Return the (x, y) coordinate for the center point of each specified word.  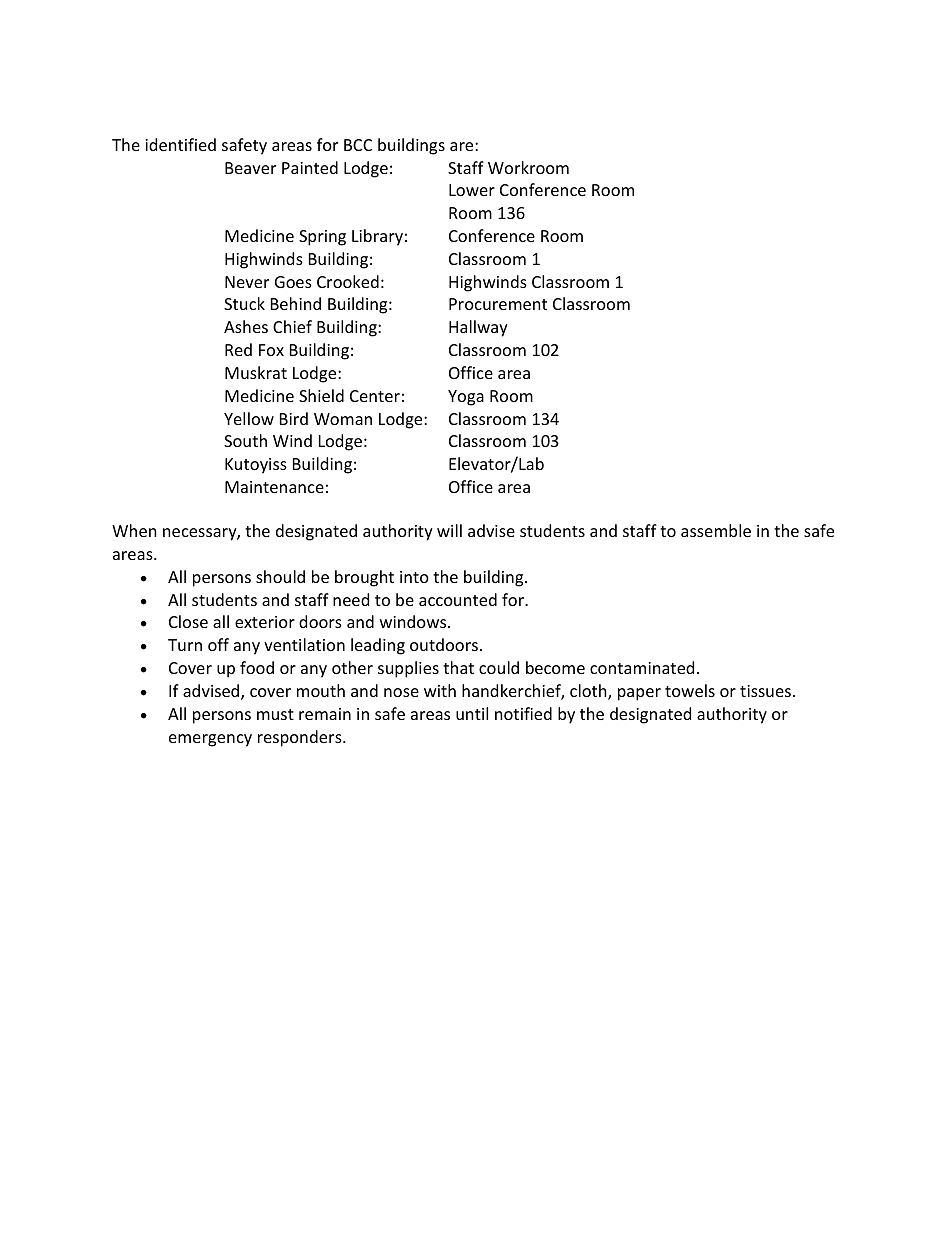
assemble (716, 530)
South (245, 440)
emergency (210, 740)
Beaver (250, 168)
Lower (472, 190)
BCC (358, 145)
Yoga (466, 398)
